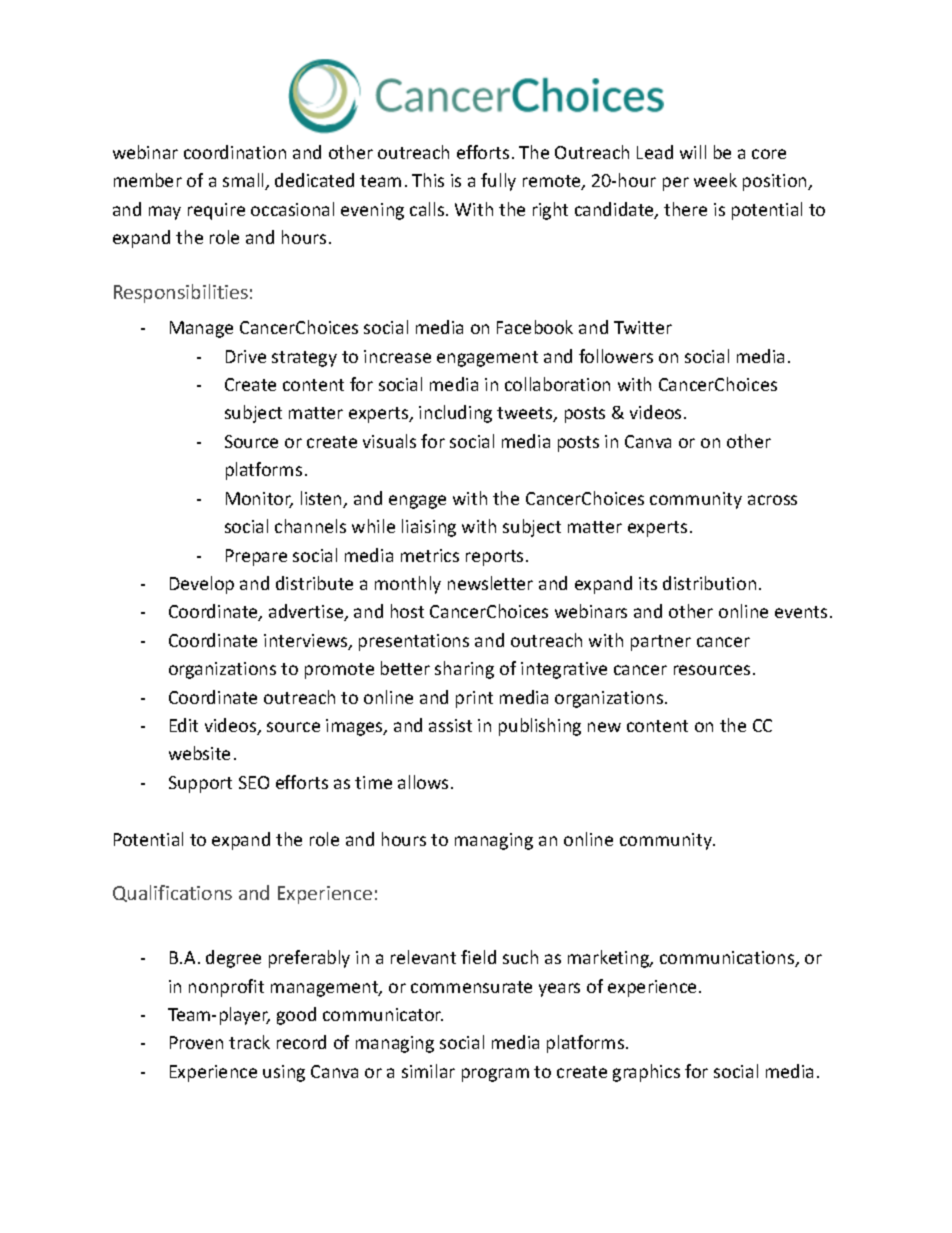 The width and height of the screenshot is (952, 1233). What do you see at coordinates (244, 181) in the screenshot?
I see `small` at bounding box center [244, 181].
